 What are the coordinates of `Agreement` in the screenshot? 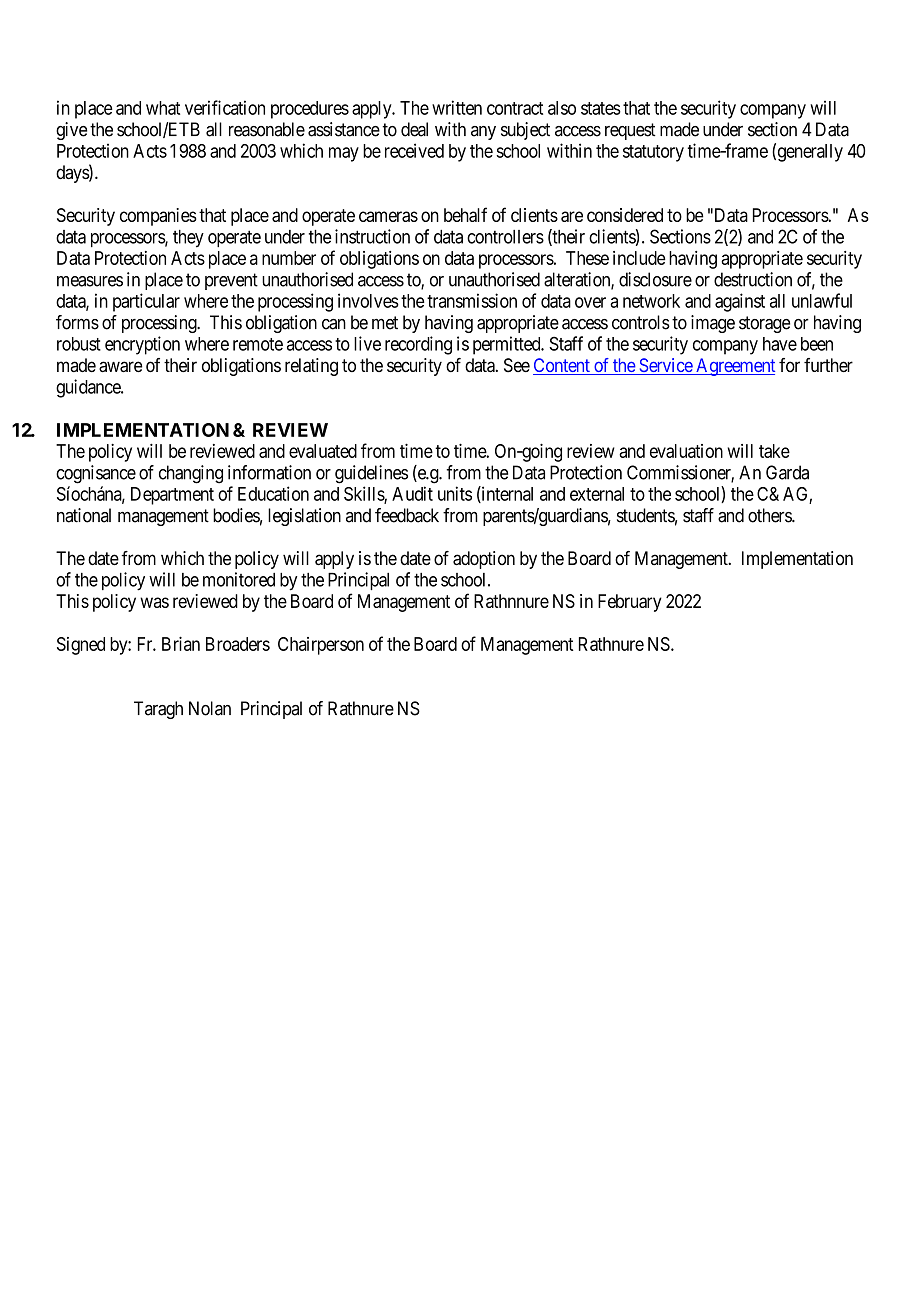 It's located at (734, 367).
